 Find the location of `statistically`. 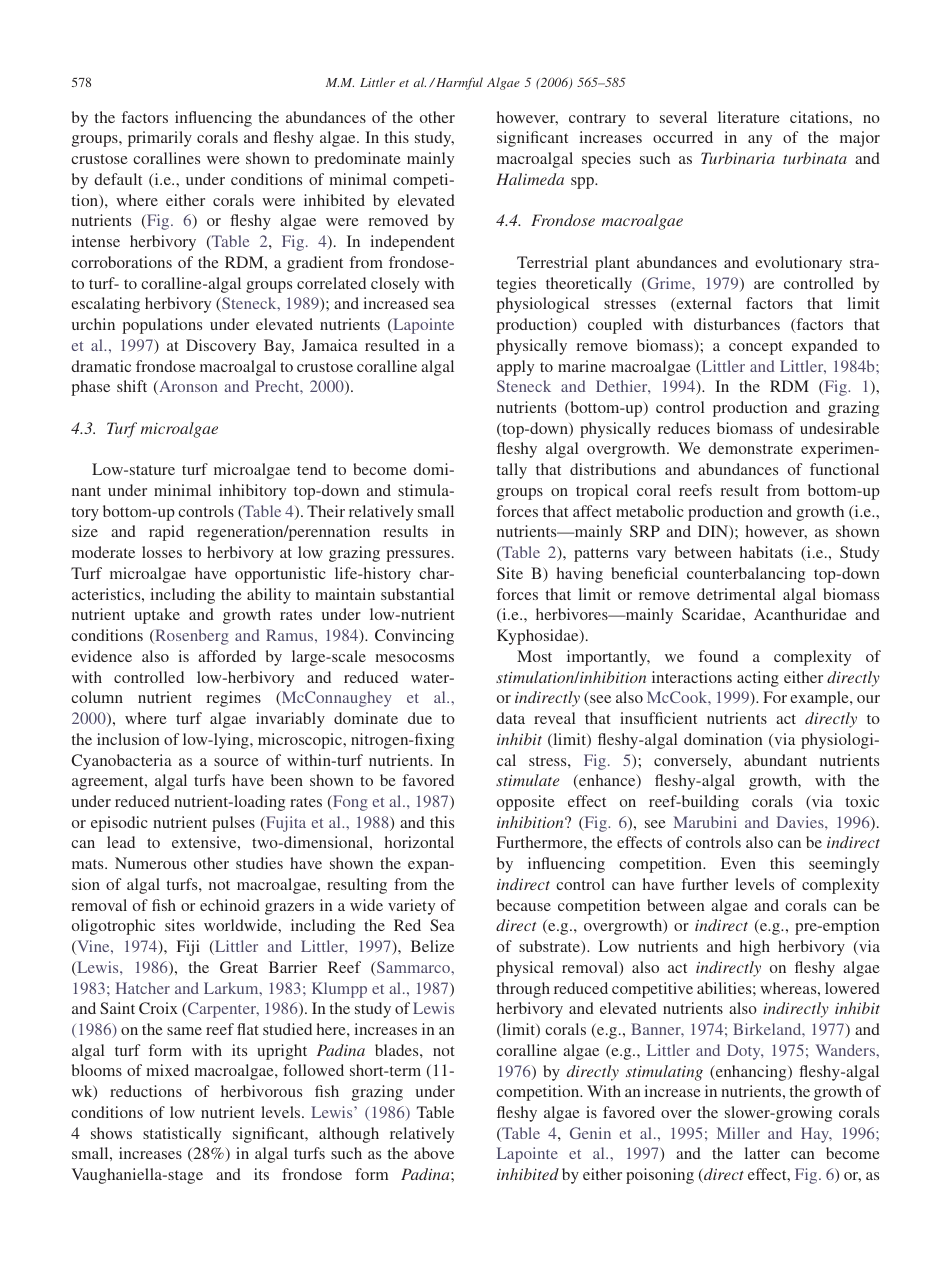

statistically is located at coordinates (182, 1135).
